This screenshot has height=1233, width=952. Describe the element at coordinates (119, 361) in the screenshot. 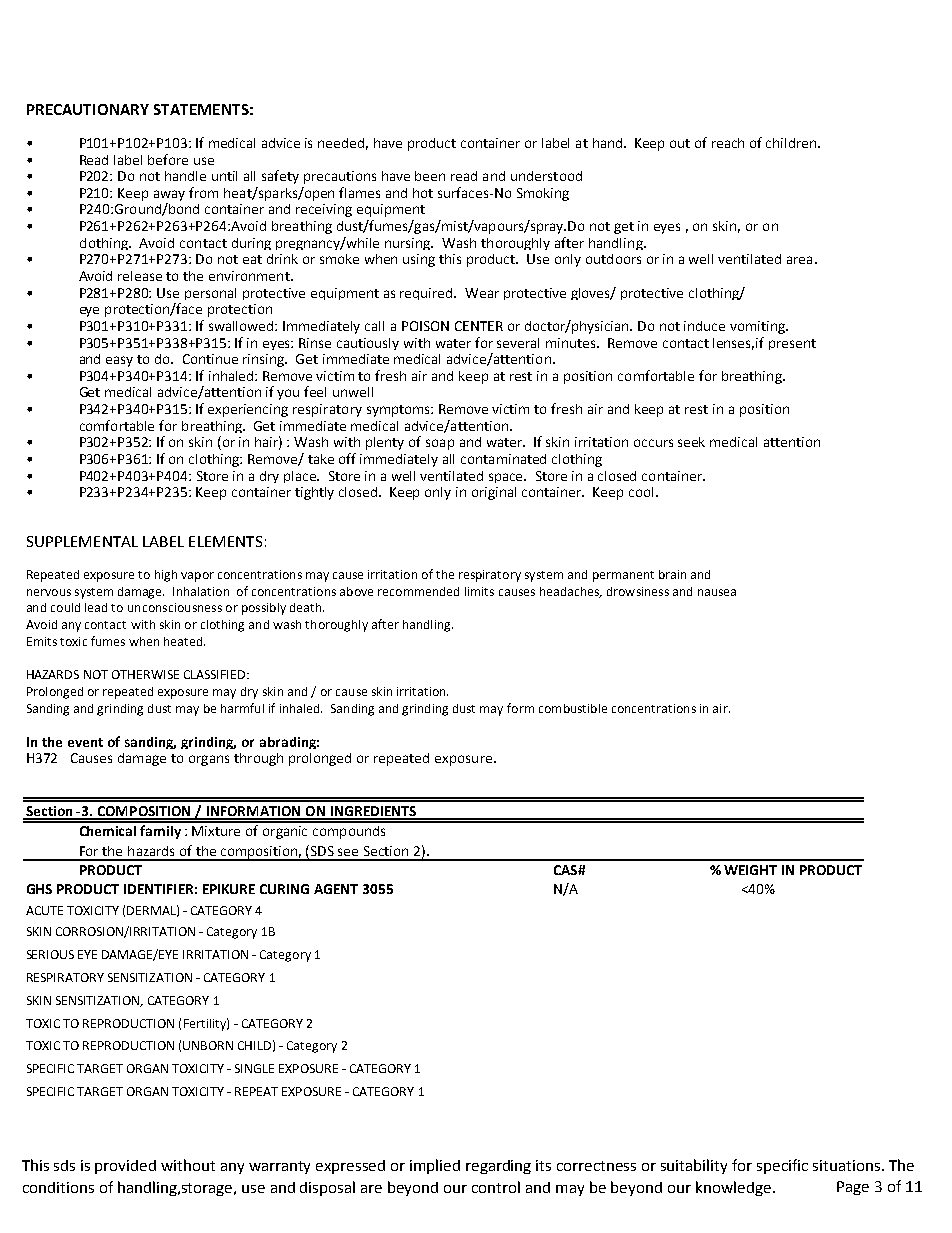

I see `easy` at that location.
